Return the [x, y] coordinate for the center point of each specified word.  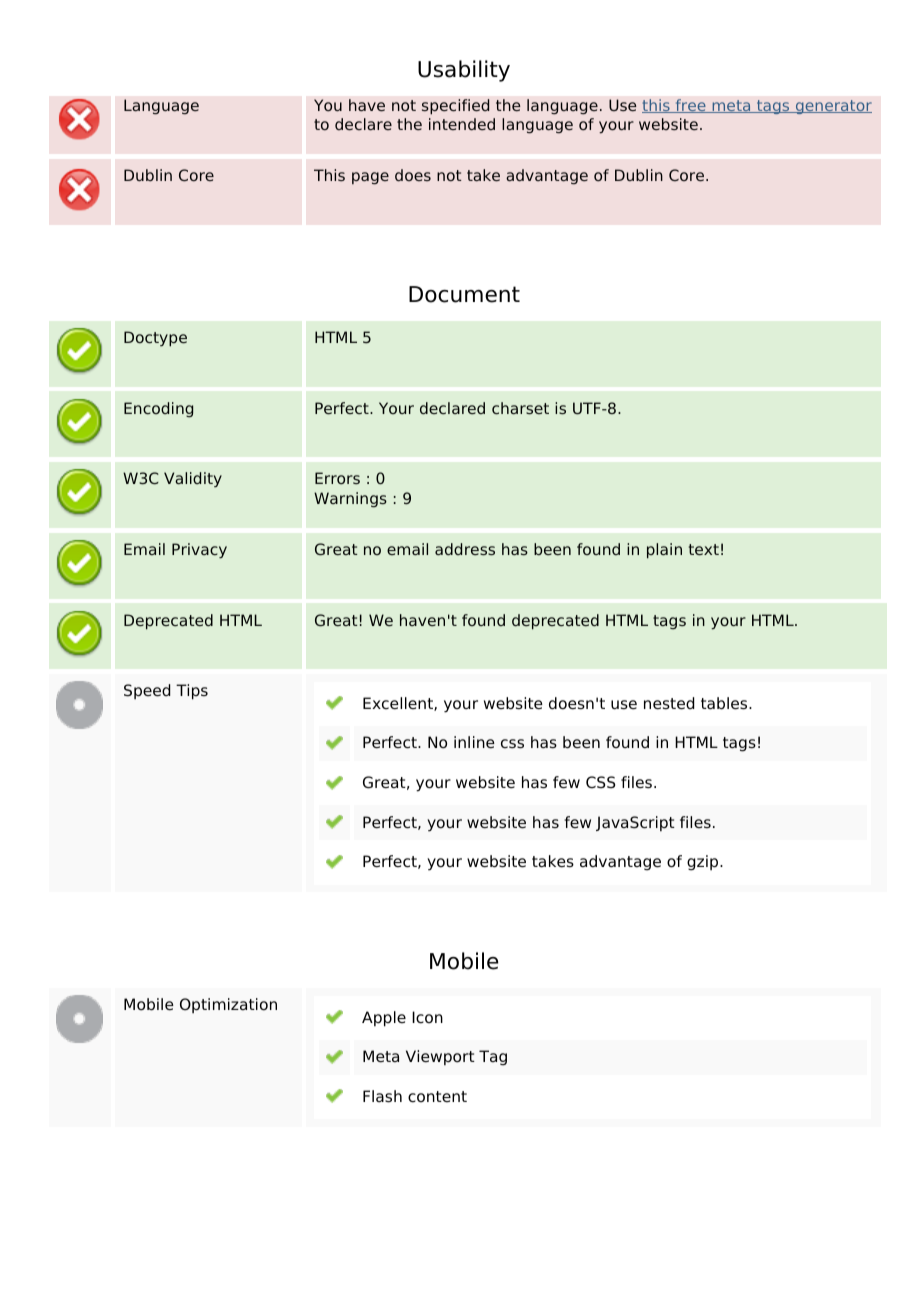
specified [455, 107]
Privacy [199, 551]
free [690, 106]
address [465, 549]
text [704, 549]
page [370, 178]
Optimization [228, 1005]
